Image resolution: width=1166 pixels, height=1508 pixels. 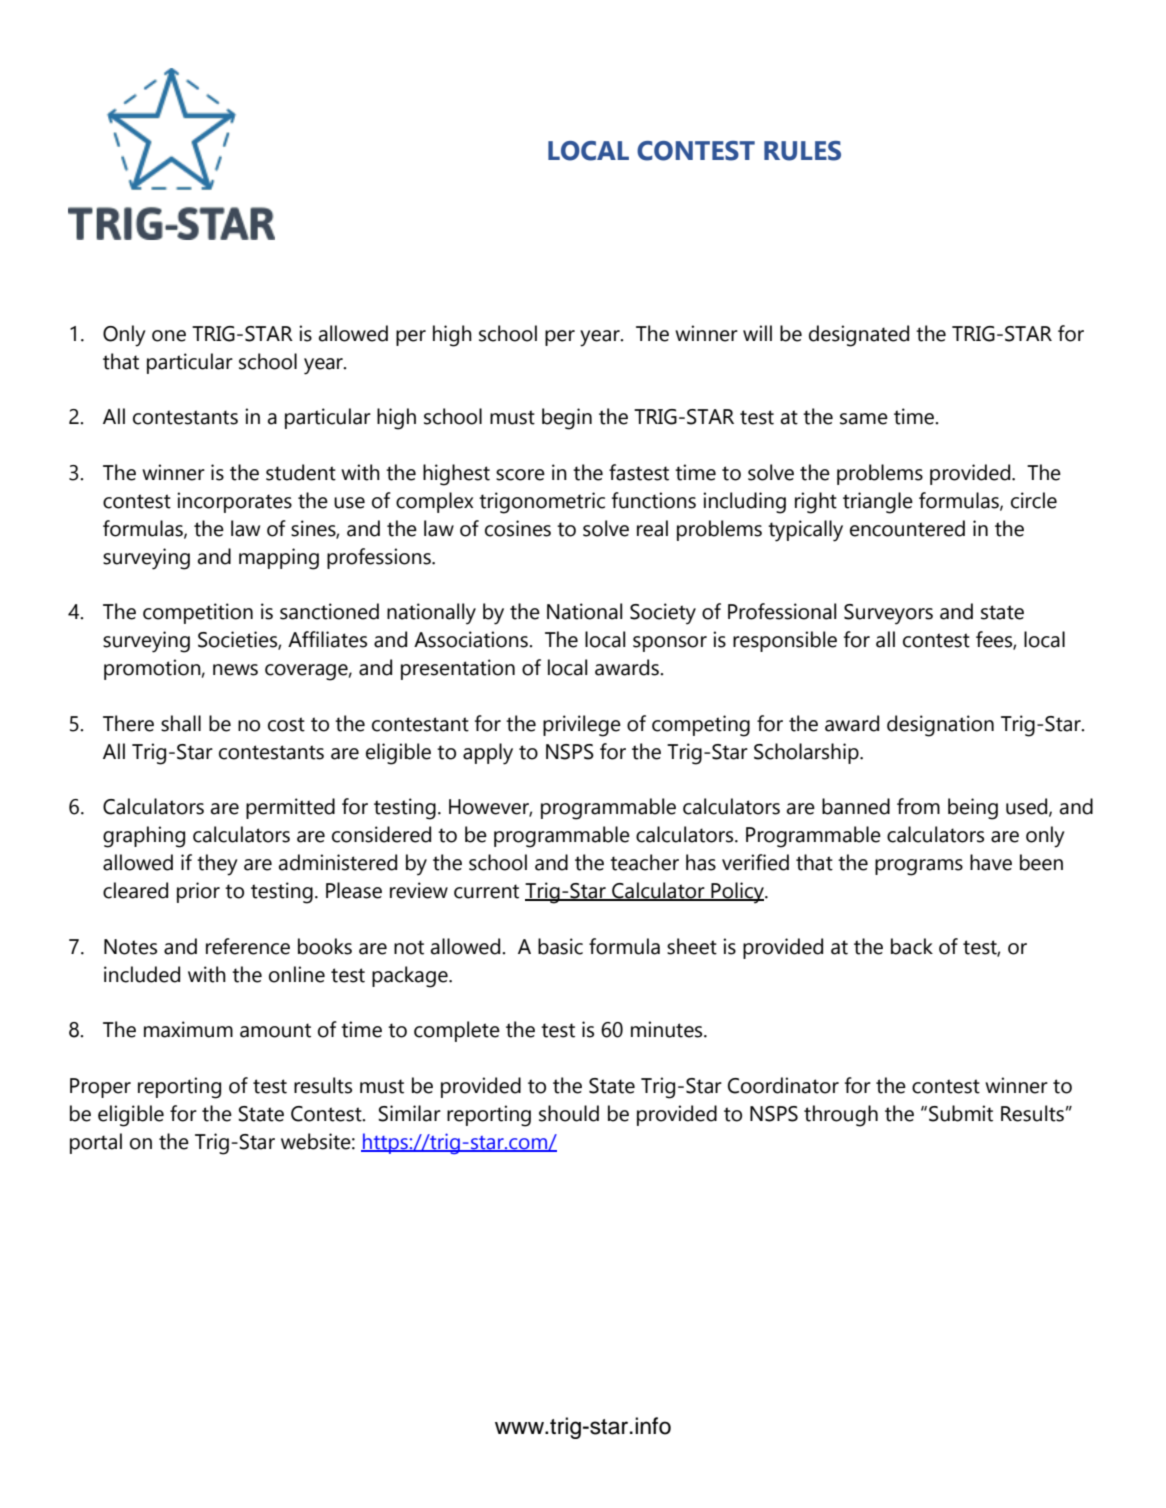 What do you see at coordinates (100, 1088) in the screenshot?
I see `Proper` at bounding box center [100, 1088].
